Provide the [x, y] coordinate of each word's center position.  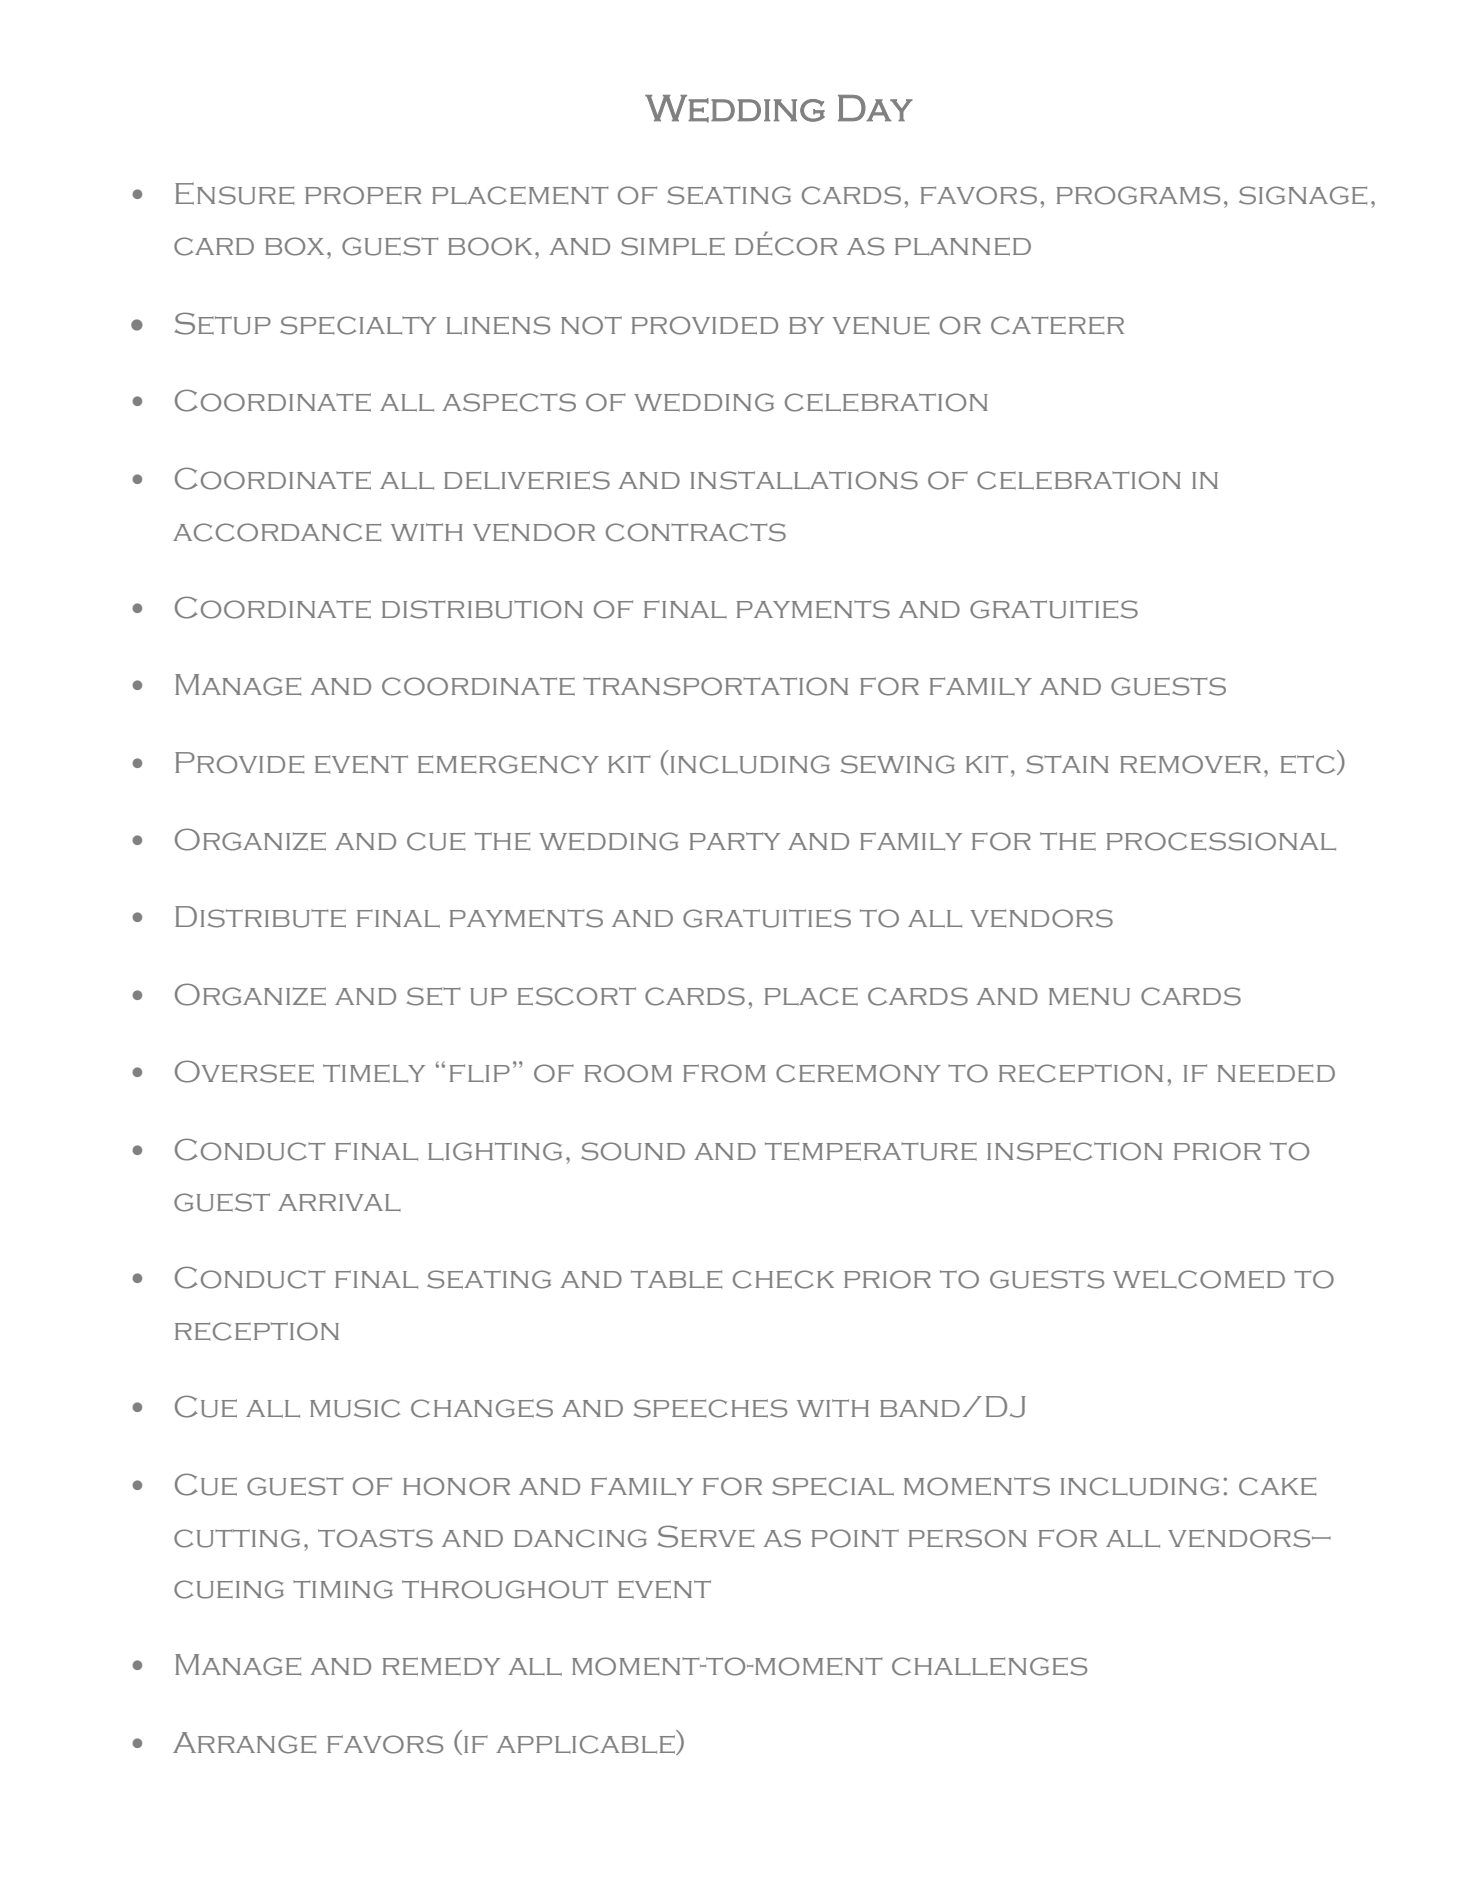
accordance [277, 532]
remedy [441, 1666]
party [735, 841]
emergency [508, 764]
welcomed [1199, 1279]
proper [363, 195]
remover [1190, 764]
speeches [710, 1408]
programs [1138, 195]
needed [1276, 1073]
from [724, 1073]
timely [374, 1073]
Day [875, 108]
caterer [1057, 325]
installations [804, 480]
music [355, 1408]
